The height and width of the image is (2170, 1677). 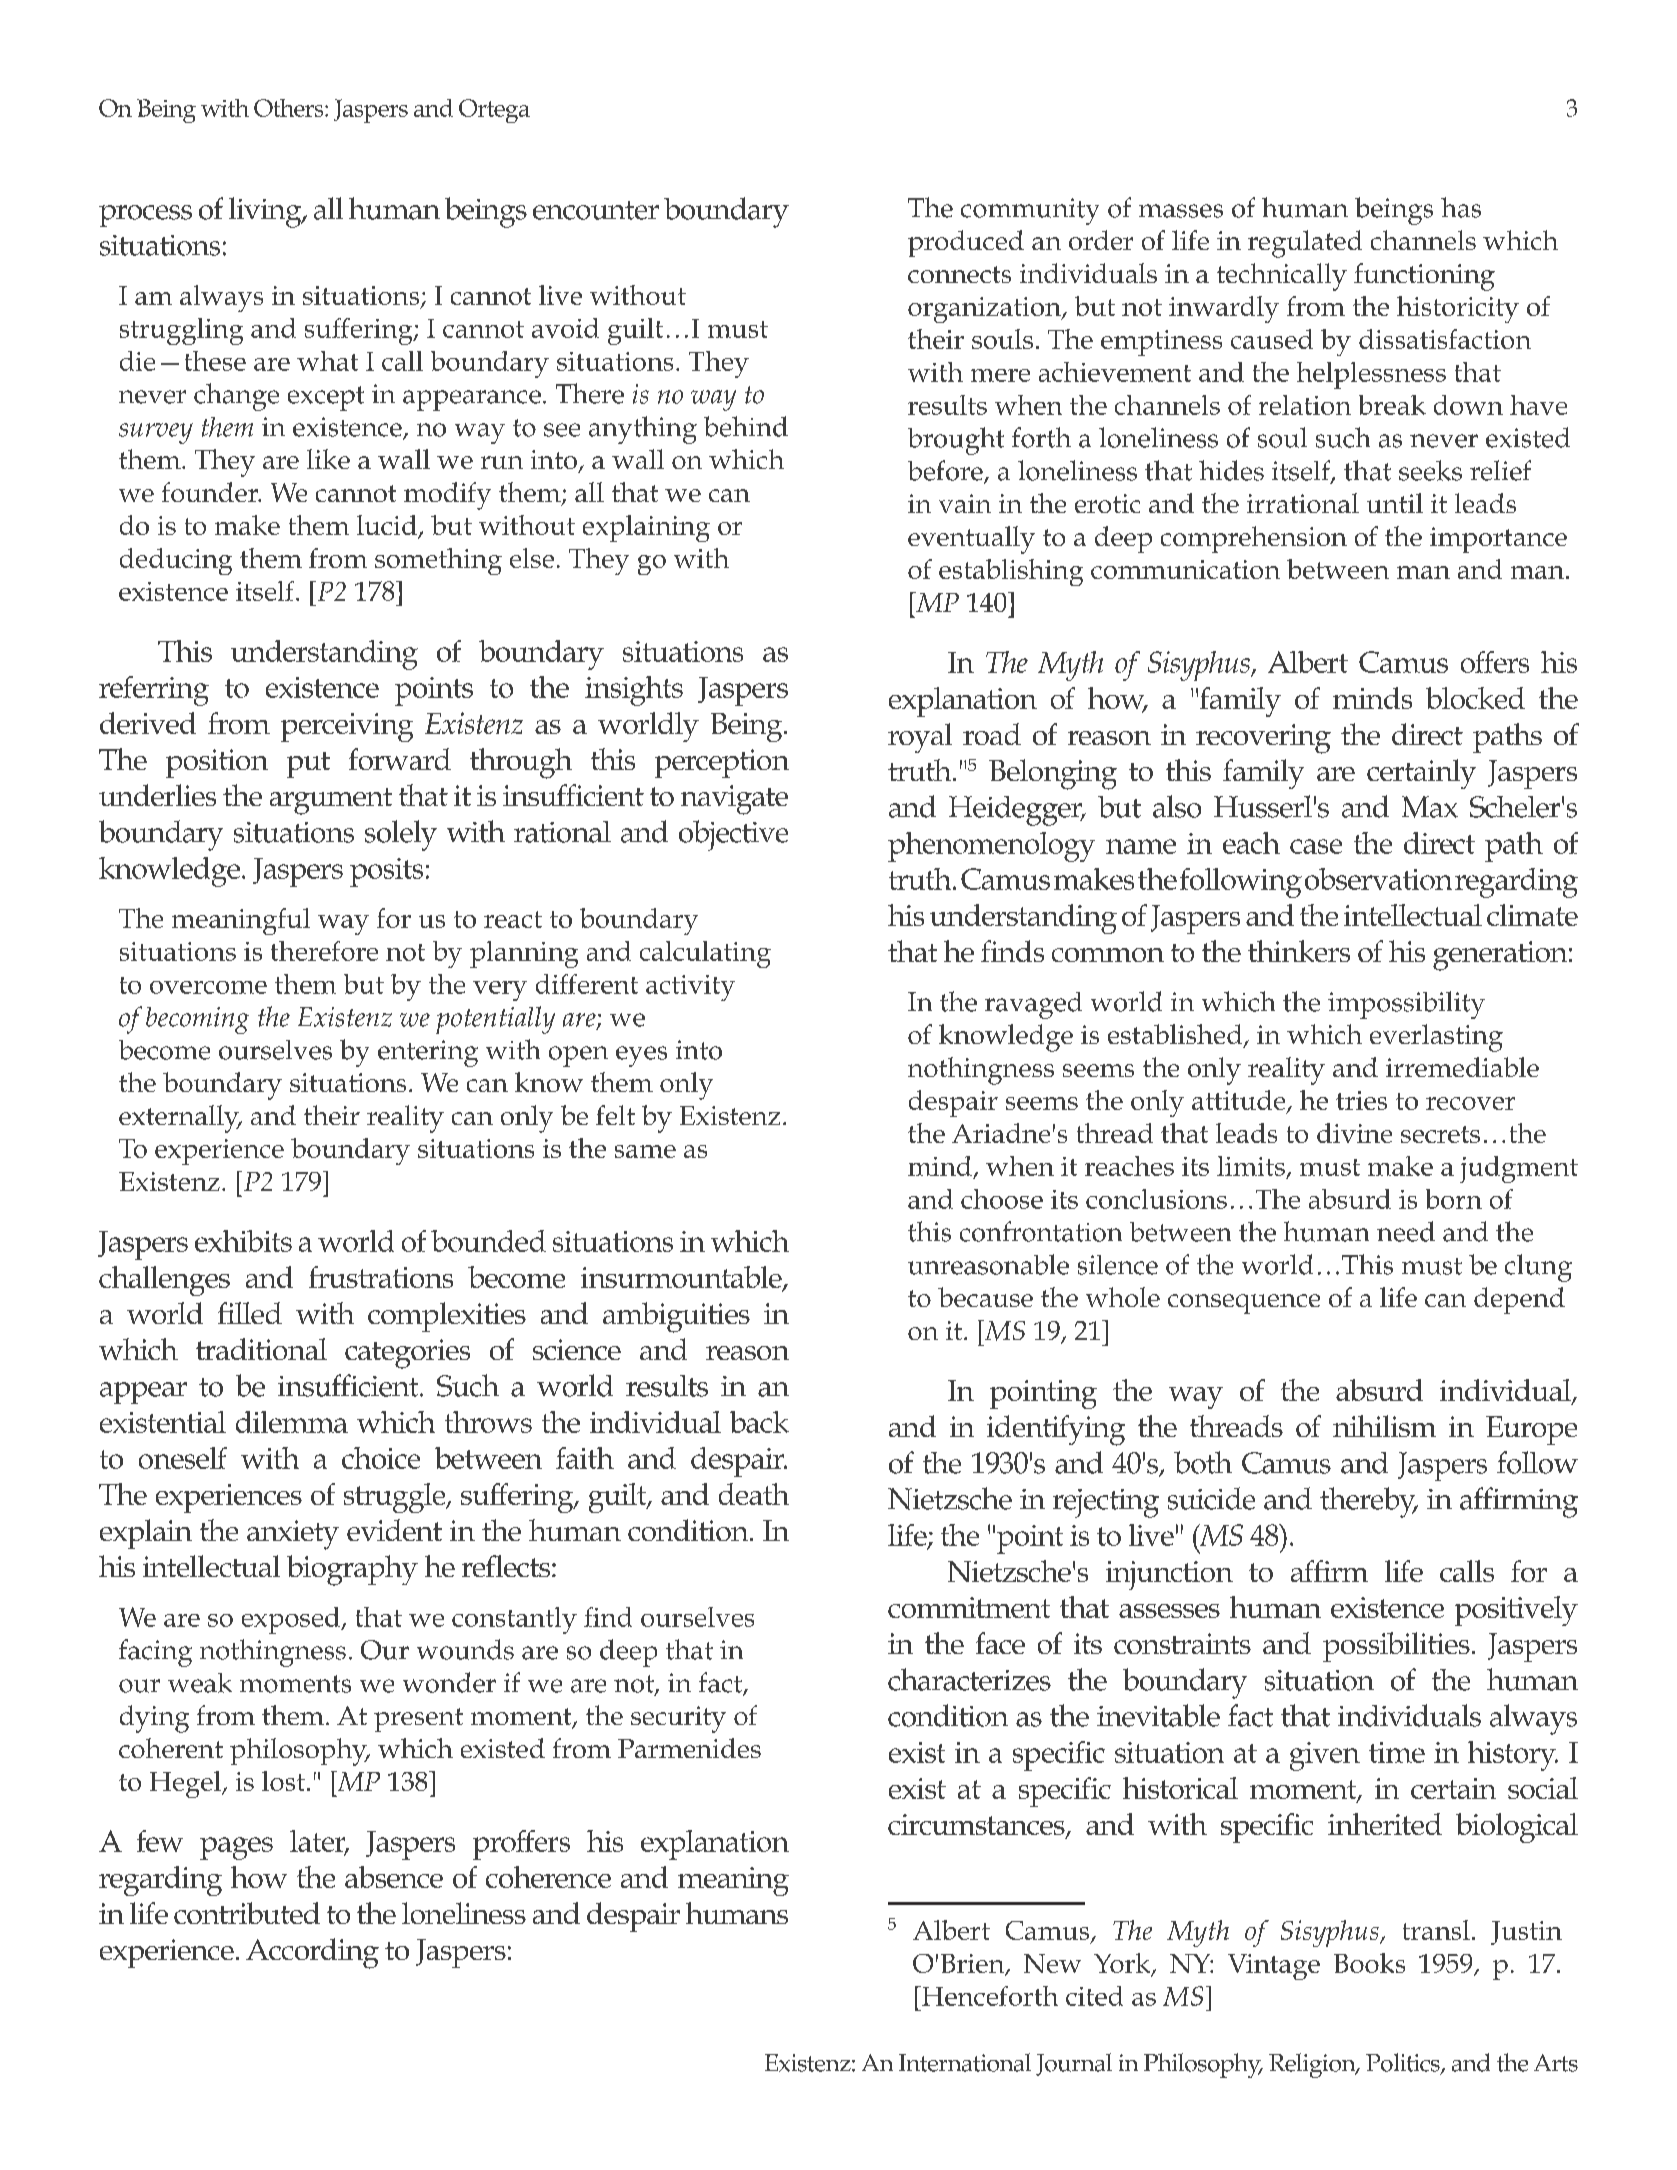 What do you see at coordinates (1384, 1426) in the image?
I see `nihilism` at bounding box center [1384, 1426].
